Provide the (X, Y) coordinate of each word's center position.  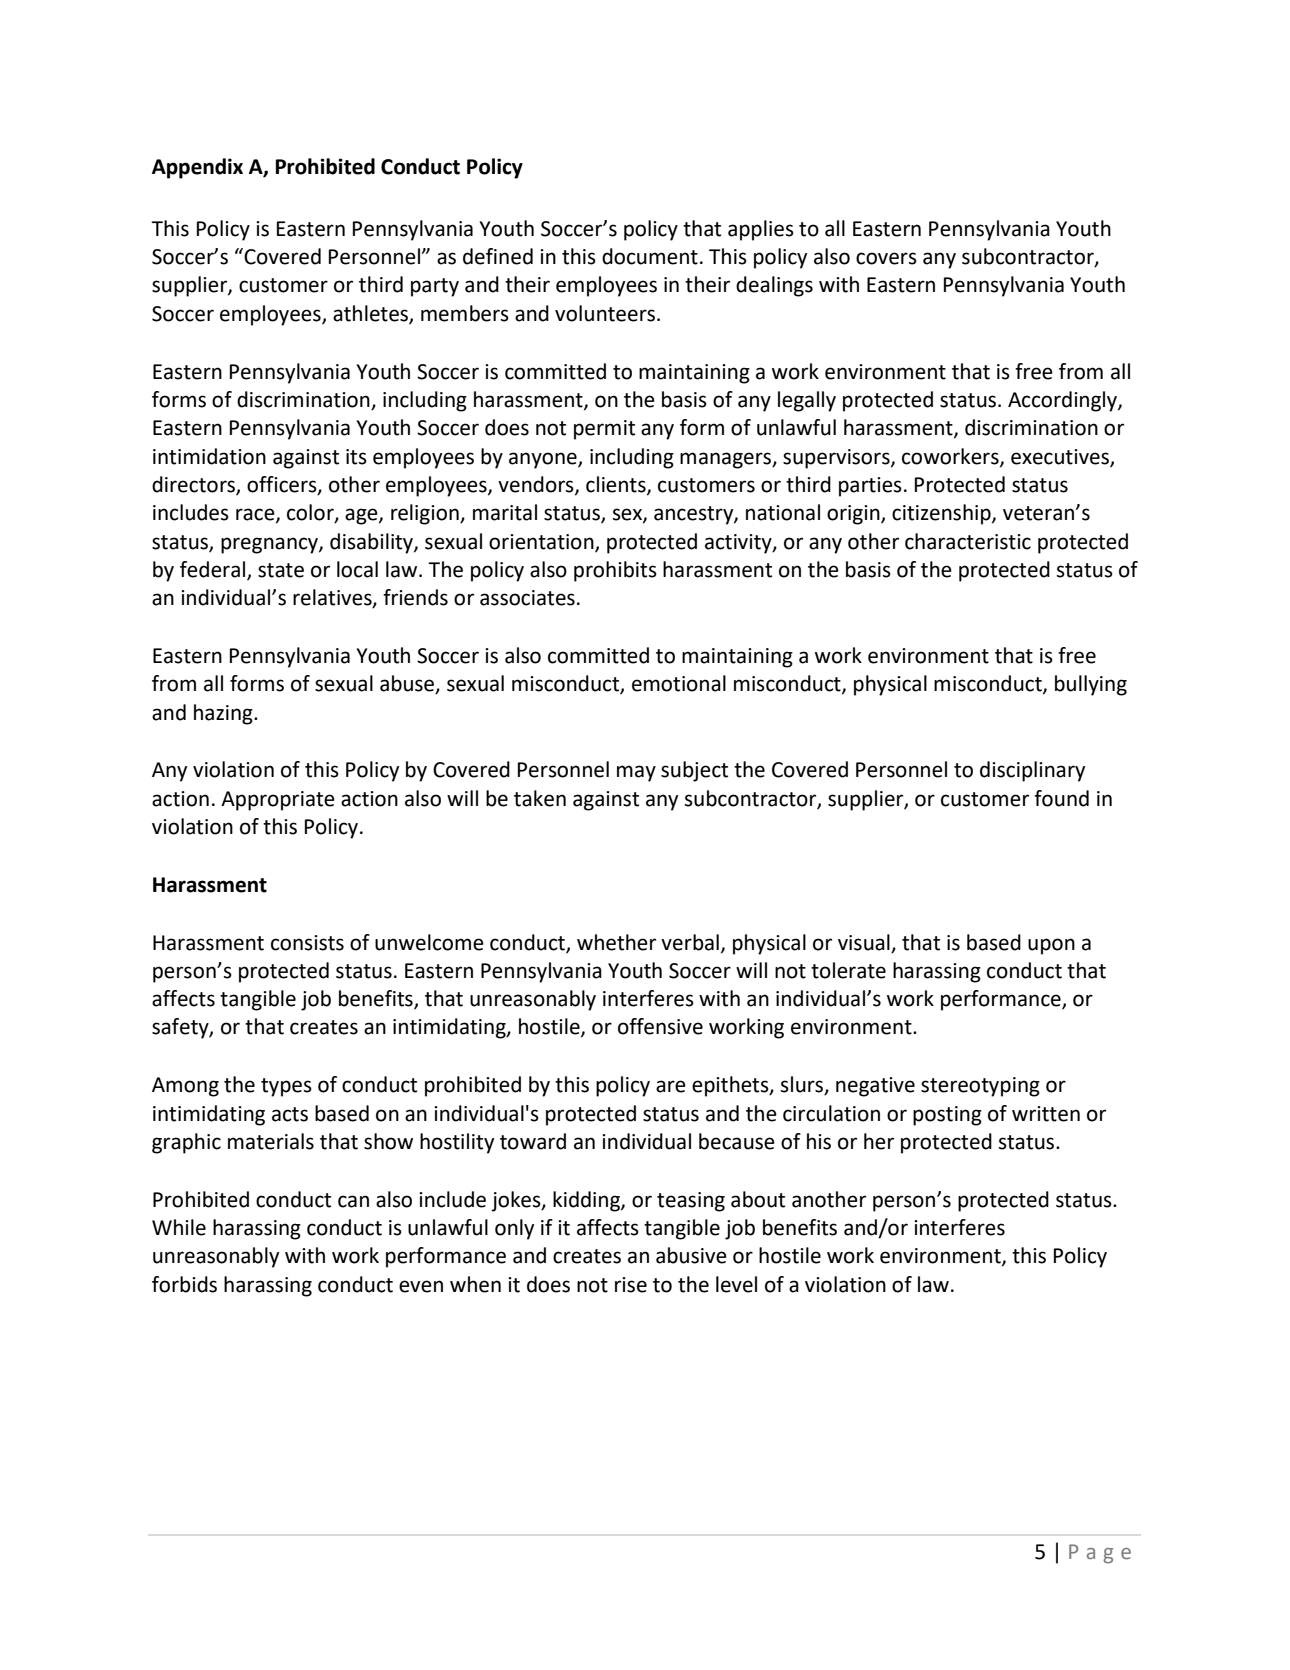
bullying (1091, 685)
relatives (333, 598)
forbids (184, 1284)
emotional (679, 683)
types (286, 1087)
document (650, 256)
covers (886, 258)
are (671, 1086)
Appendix (197, 168)
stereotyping (980, 1087)
